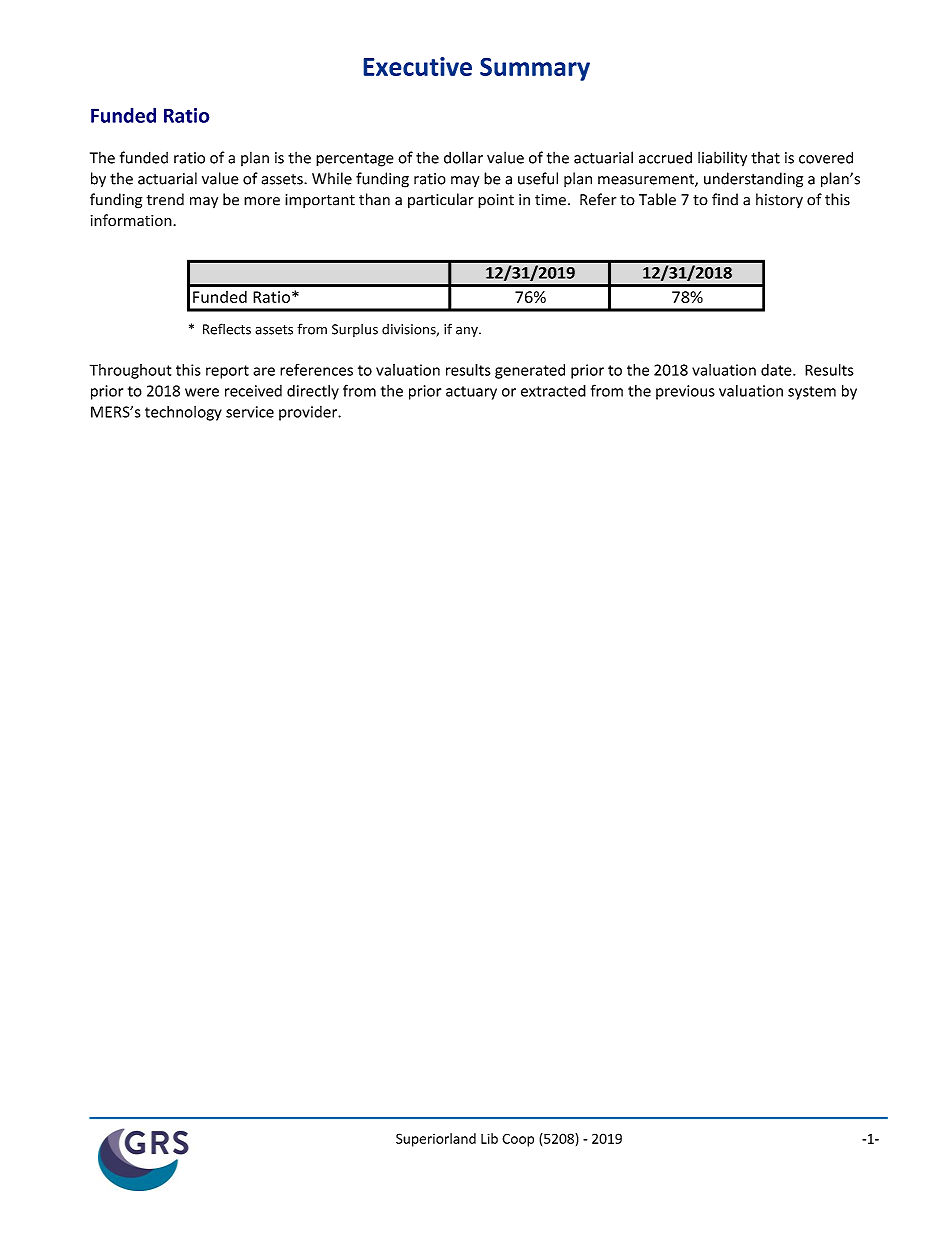 The image size is (952, 1233). What do you see at coordinates (518, 1140) in the image?
I see `Coop` at bounding box center [518, 1140].
